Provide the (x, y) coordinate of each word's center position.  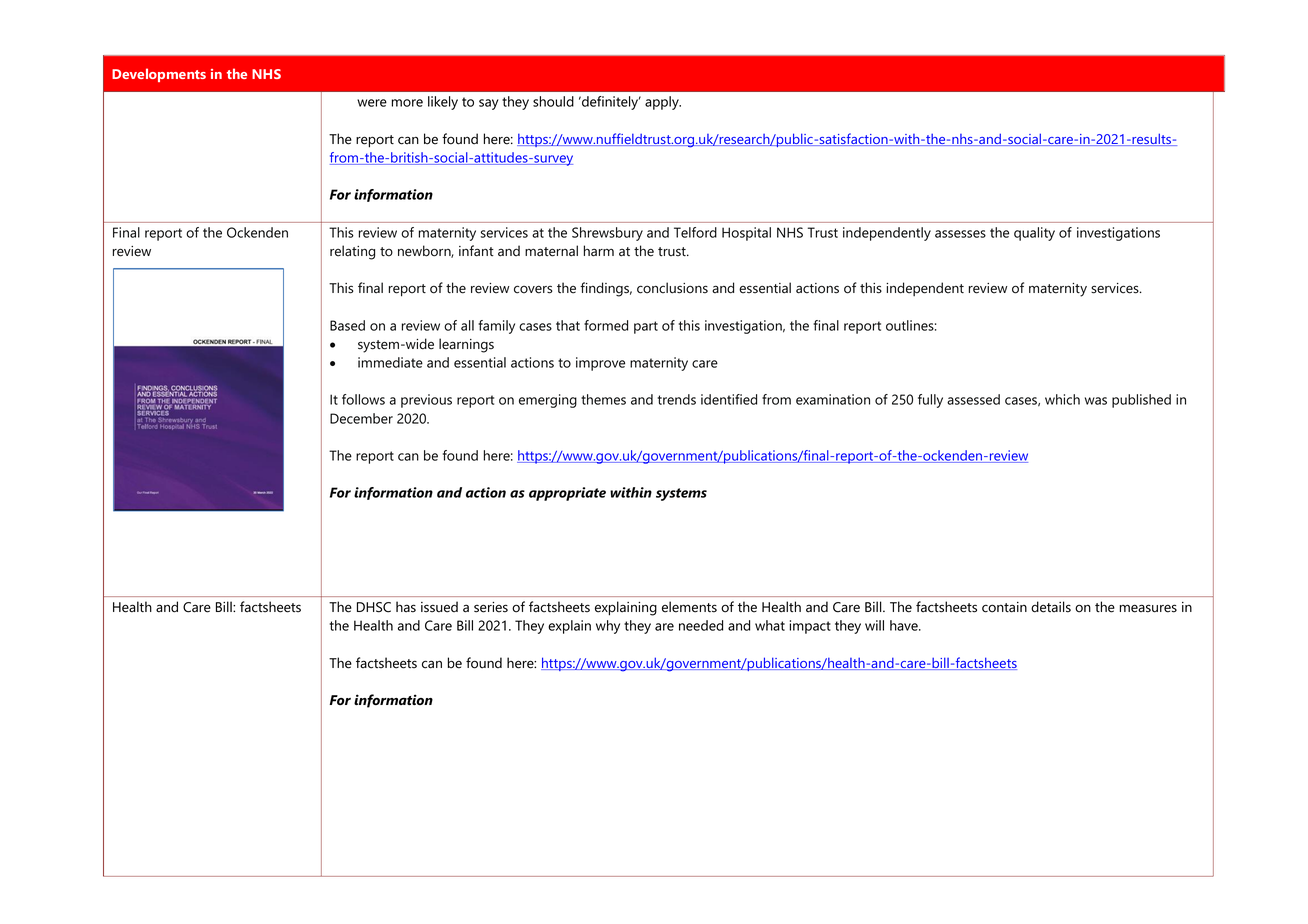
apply (663, 103)
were (372, 103)
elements (689, 607)
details (1051, 607)
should (553, 101)
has (406, 607)
